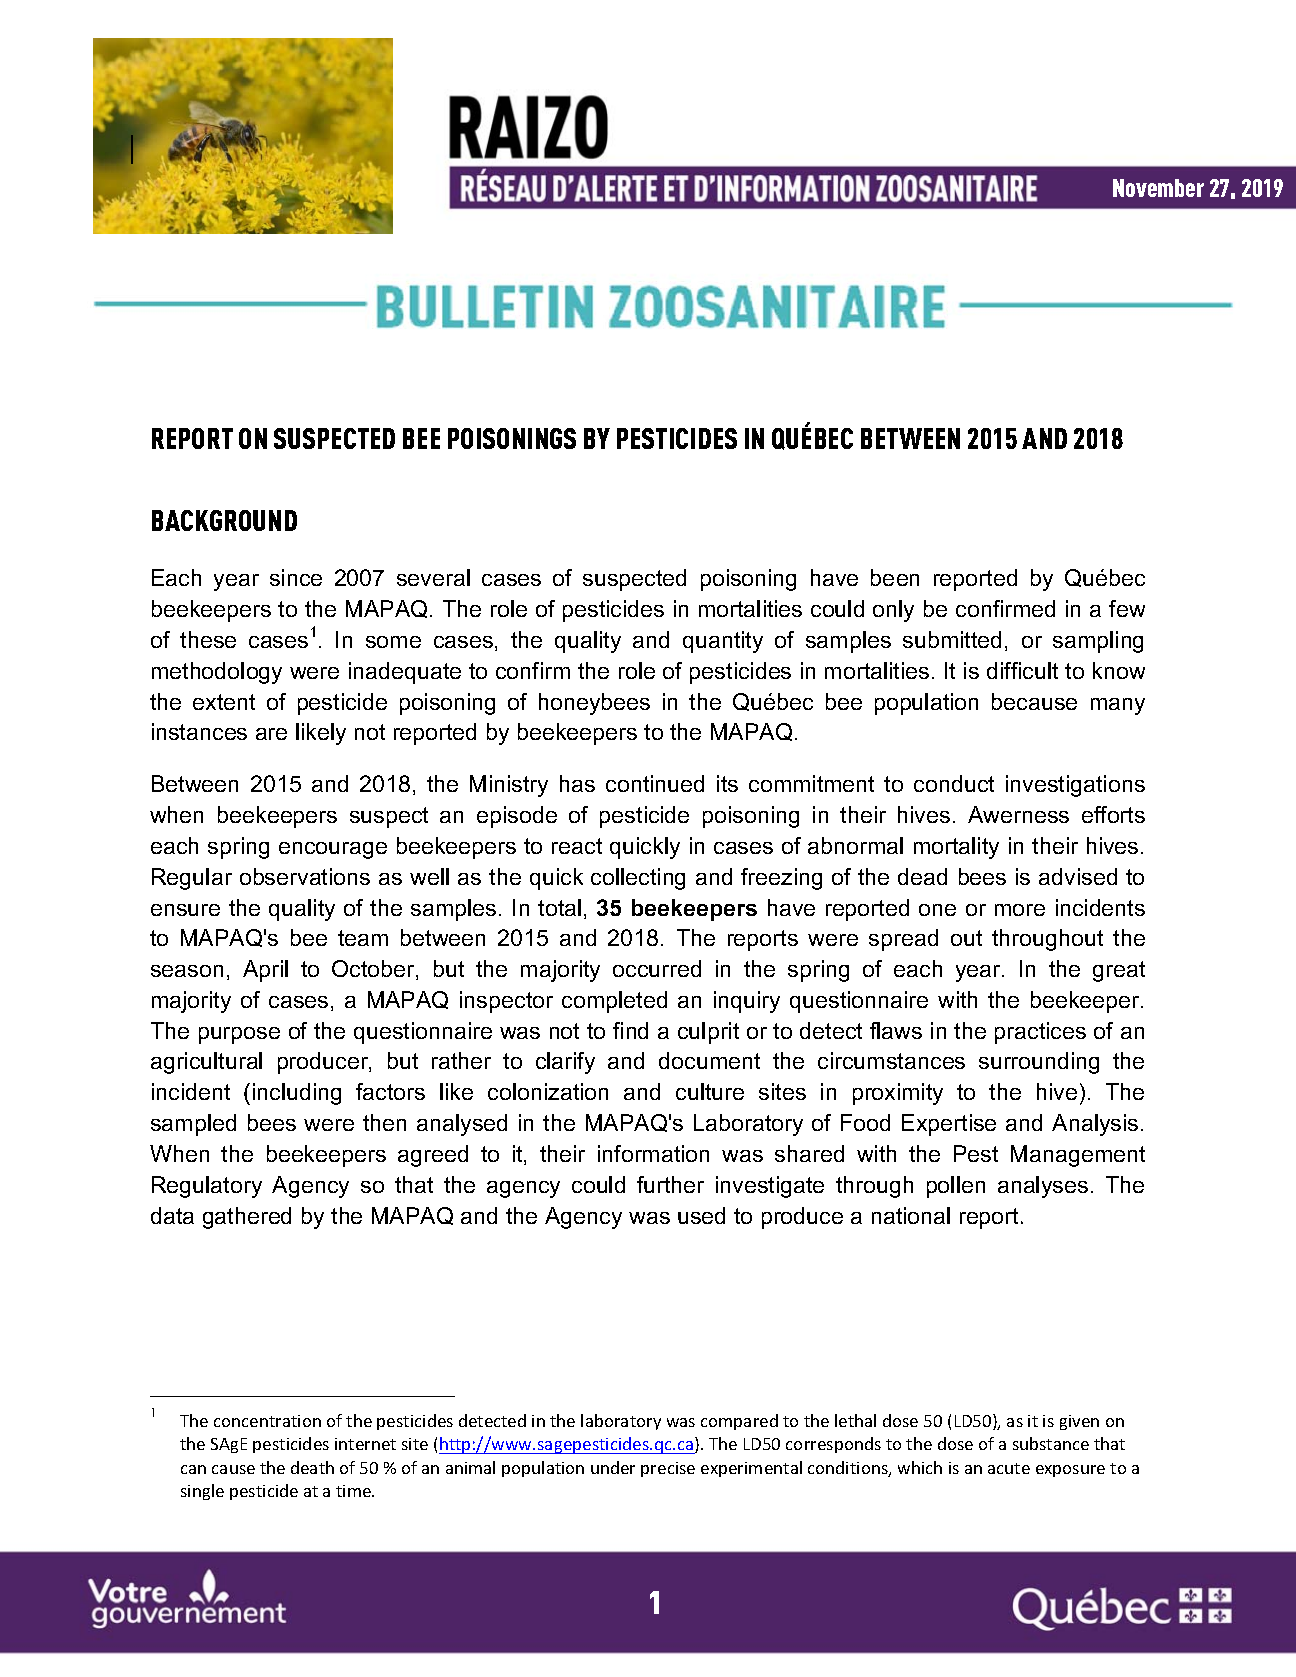 This screenshot has height=1677, width=1296. Describe the element at coordinates (653, 1153) in the screenshot. I see `information` at that location.
